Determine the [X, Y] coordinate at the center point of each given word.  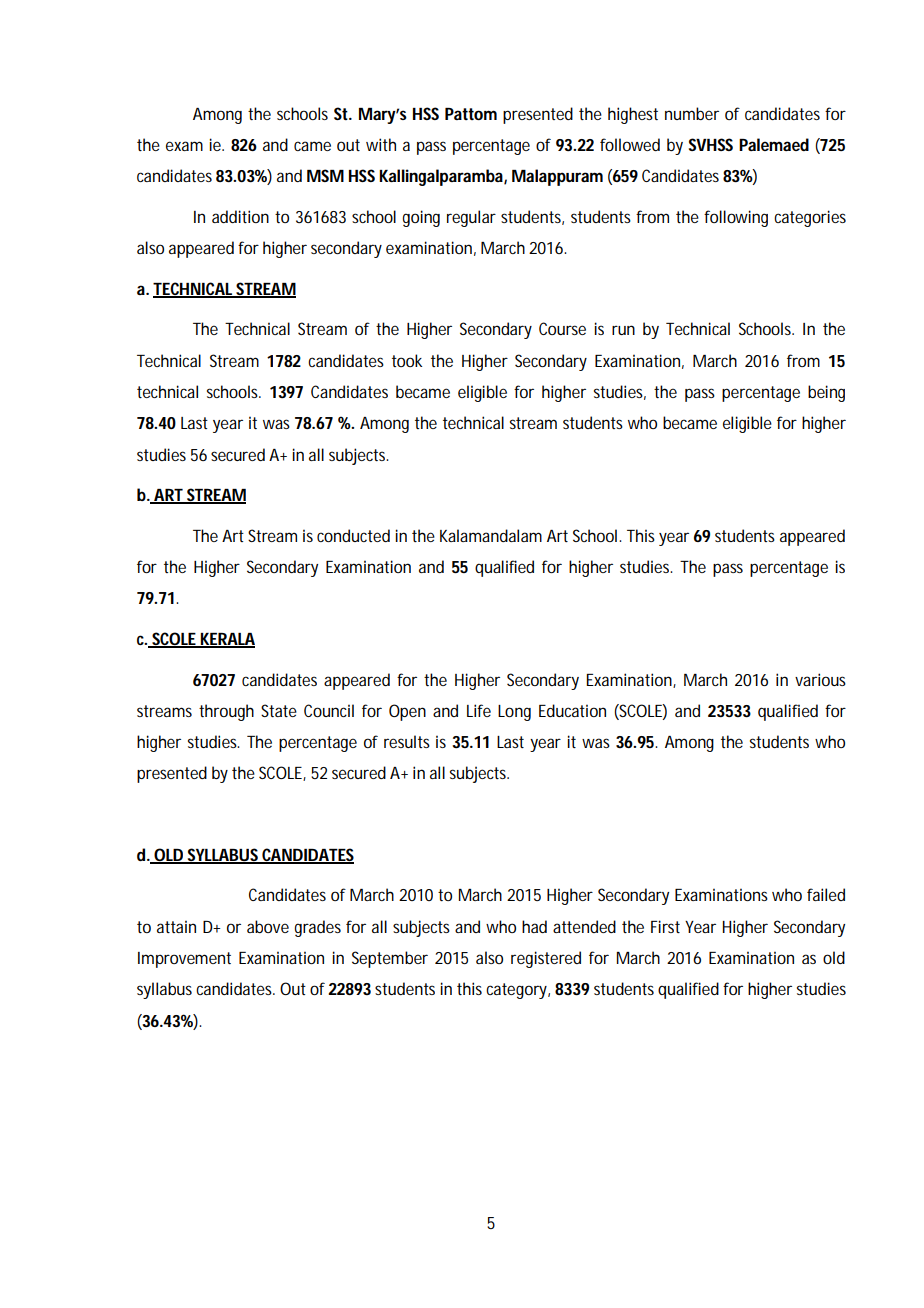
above [268, 926]
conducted [353, 535]
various [820, 679]
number [692, 113]
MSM [325, 175]
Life [479, 710]
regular [471, 218]
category [518, 991]
